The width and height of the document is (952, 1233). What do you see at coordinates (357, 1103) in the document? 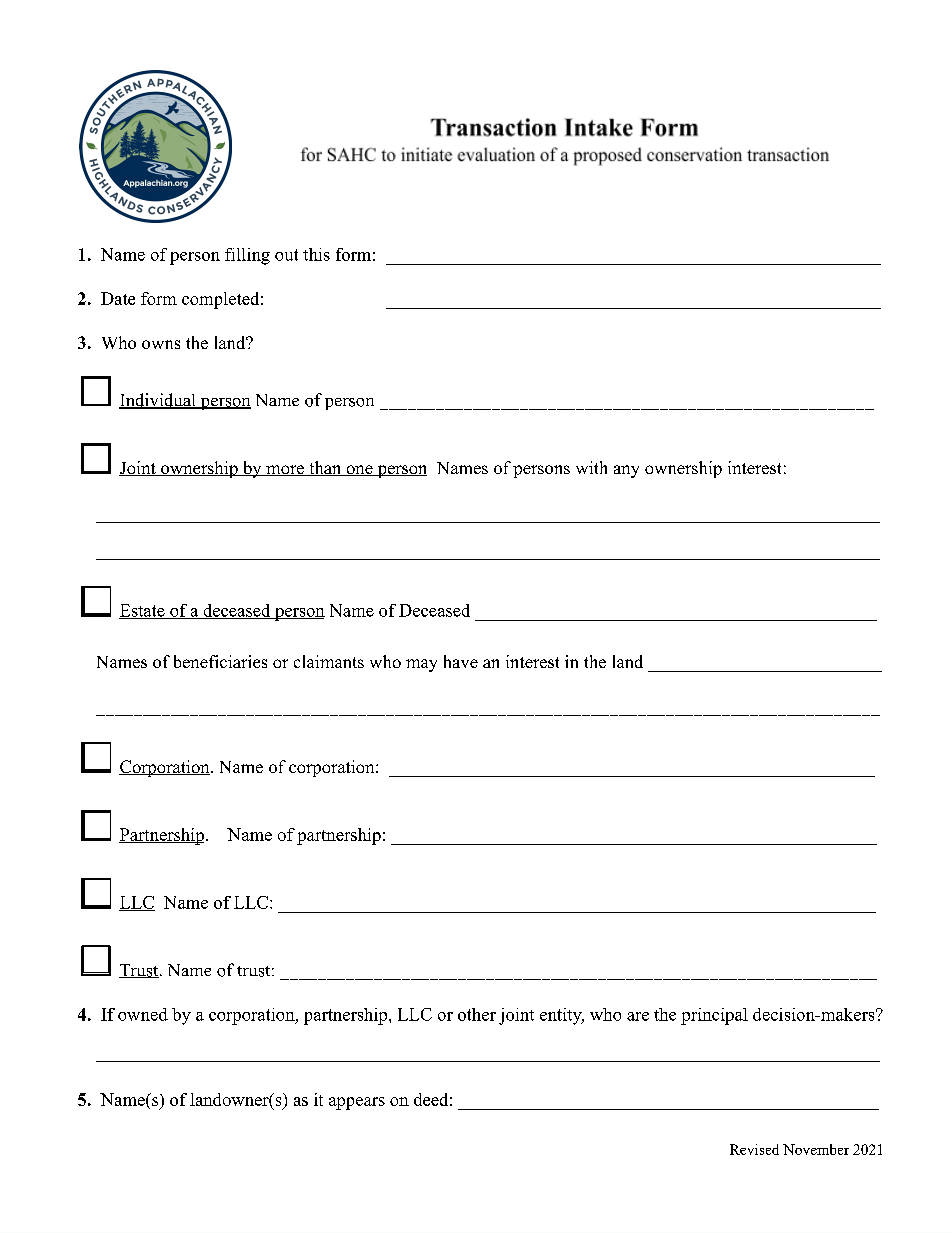
I see `appears` at bounding box center [357, 1103].
